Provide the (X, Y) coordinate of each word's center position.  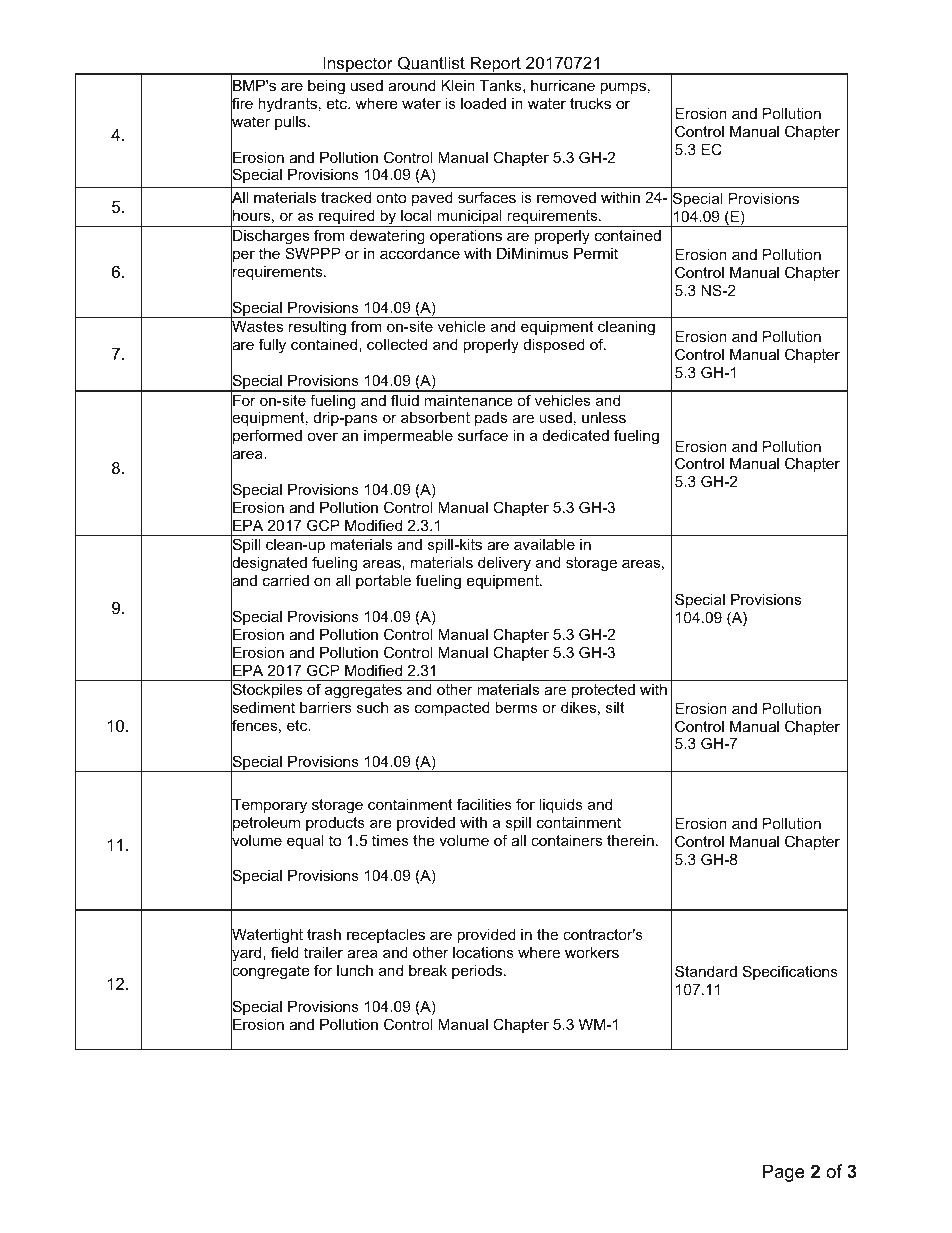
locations (483, 952)
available (544, 544)
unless (604, 417)
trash (324, 934)
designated (269, 564)
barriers (326, 707)
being (326, 87)
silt (615, 707)
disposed (554, 346)
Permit (596, 253)
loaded (483, 103)
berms (516, 707)
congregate (270, 972)
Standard (706, 971)
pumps (623, 88)
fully (272, 346)
